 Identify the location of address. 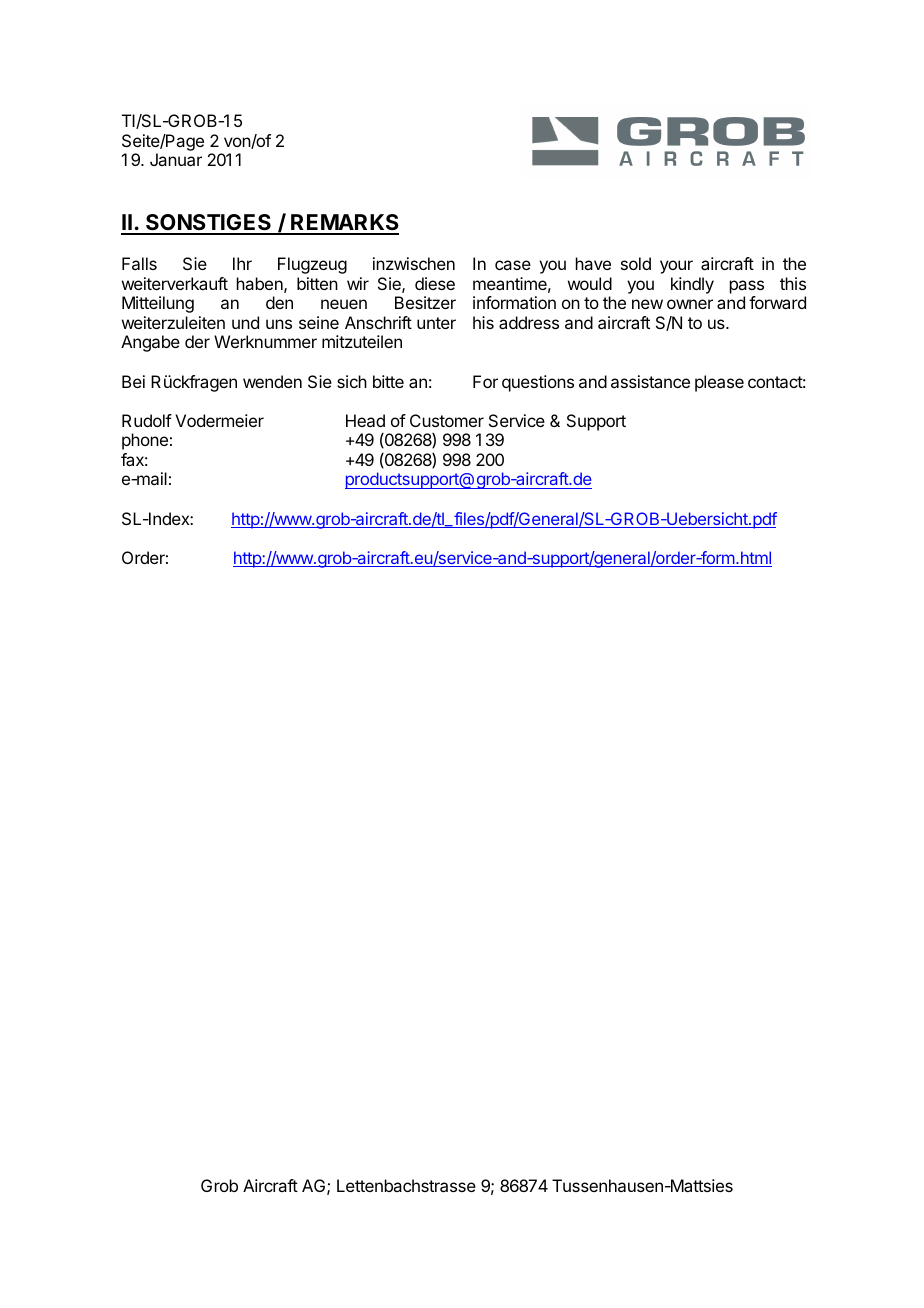
(529, 322).
